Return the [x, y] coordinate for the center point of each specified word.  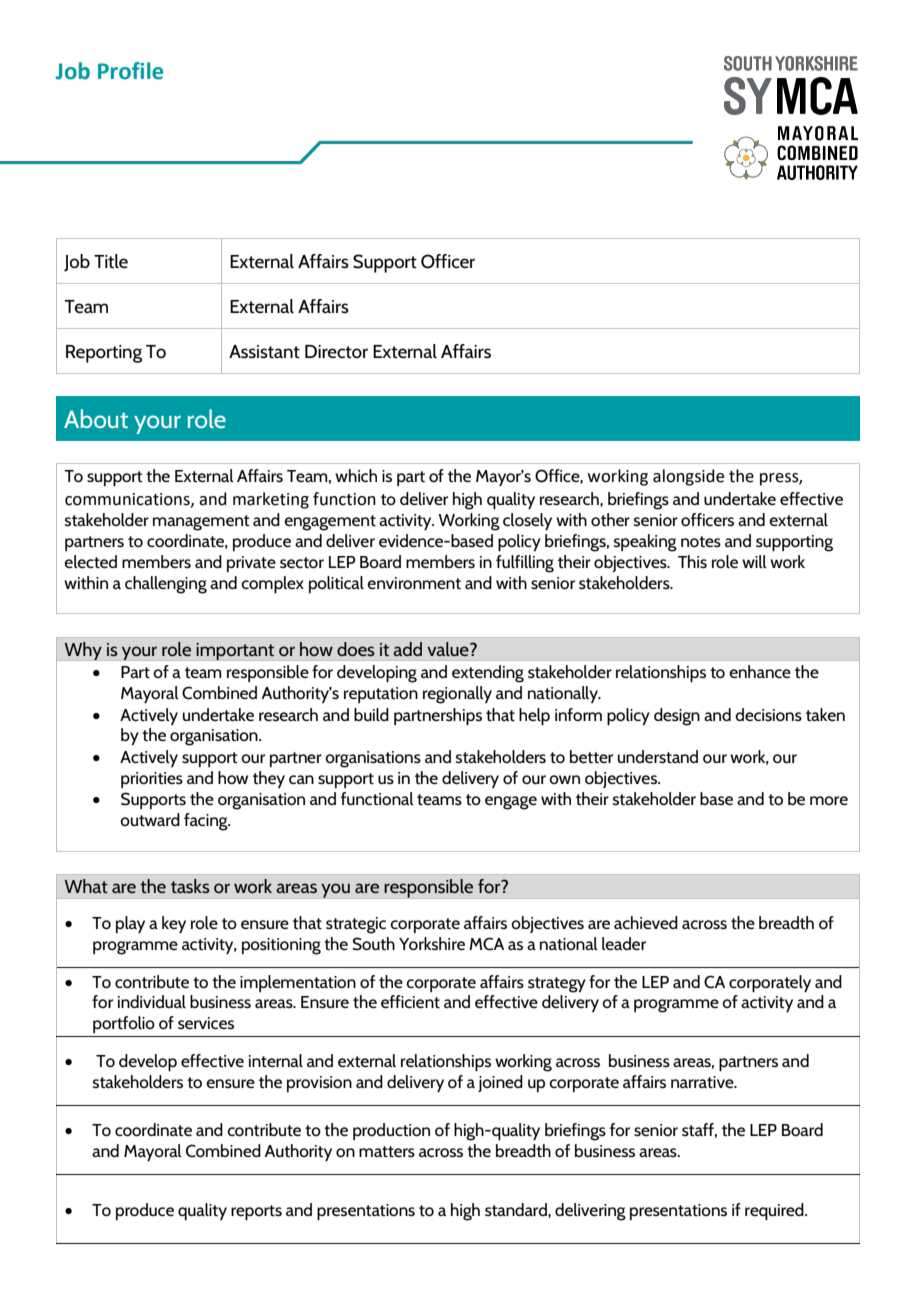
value [449, 649]
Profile [130, 71]
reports [256, 1212]
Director [336, 352]
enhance [760, 671]
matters [387, 1152]
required [775, 1211]
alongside [688, 477]
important [235, 651]
